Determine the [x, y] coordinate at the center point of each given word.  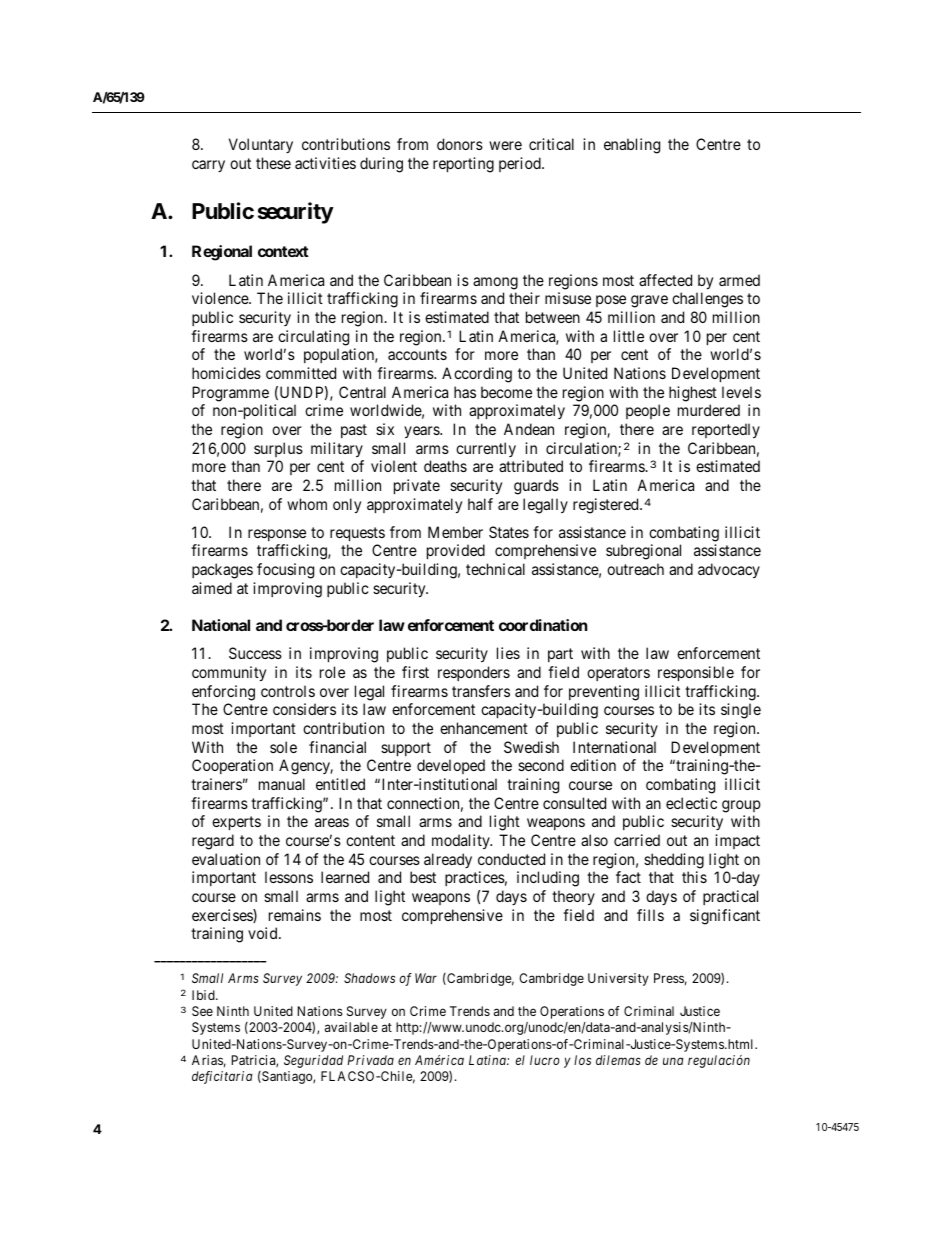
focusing [285, 571]
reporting [463, 165]
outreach [635, 569]
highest [693, 394]
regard [213, 842]
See [202, 1011]
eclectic [691, 803]
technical [495, 569]
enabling [632, 146]
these [273, 163]
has [465, 392]
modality [462, 841]
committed [301, 373]
